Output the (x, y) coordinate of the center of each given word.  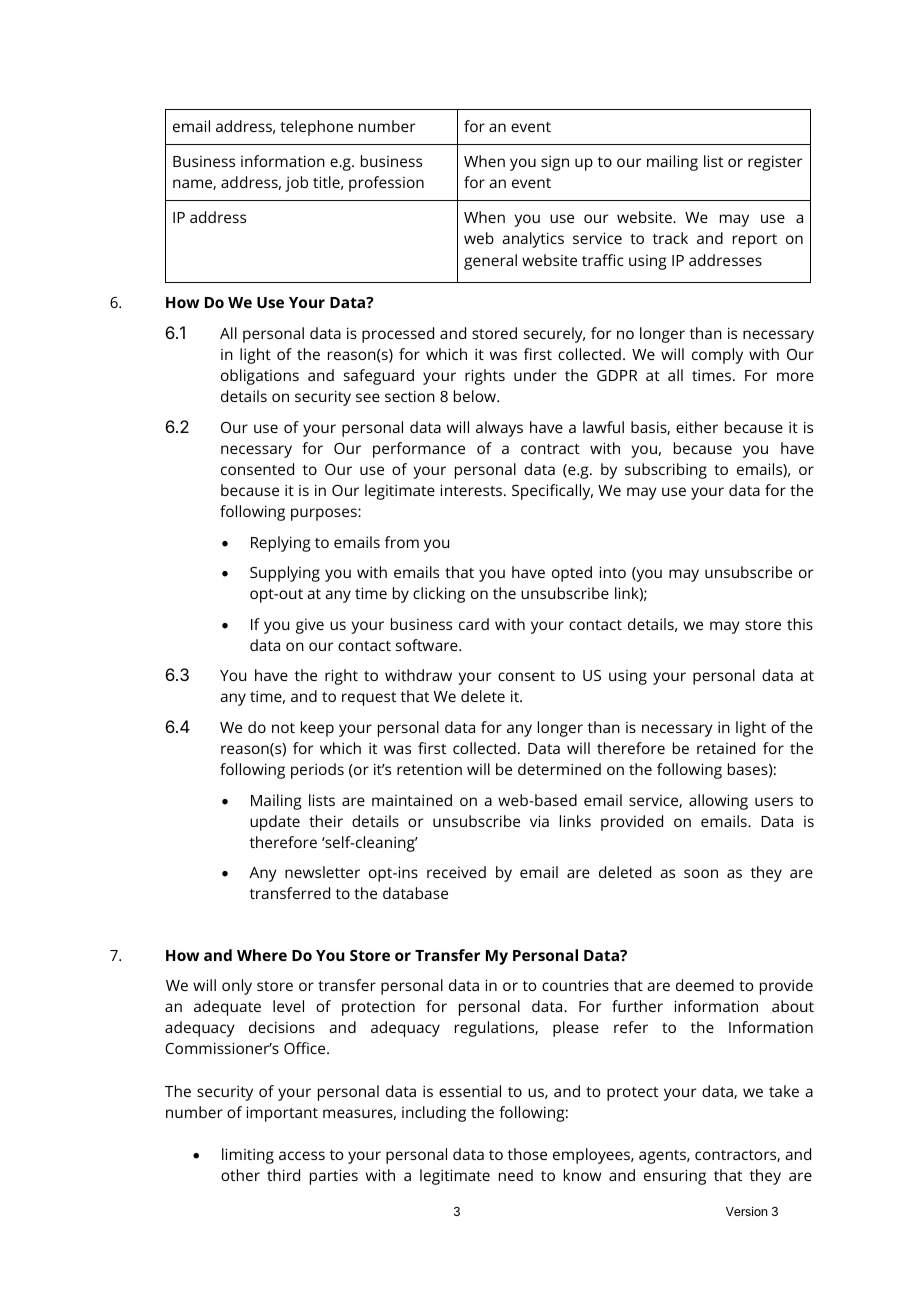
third (283, 1175)
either (697, 427)
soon (701, 873)
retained (726, 748)
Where (262, 955)
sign (555, 163)
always (499, 429)
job (296, 184)
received (456, 872)
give (310, 626)
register (775, 163)
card (474, 624)
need (516, 1175)
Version (746, 1211)
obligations (260, 377)
